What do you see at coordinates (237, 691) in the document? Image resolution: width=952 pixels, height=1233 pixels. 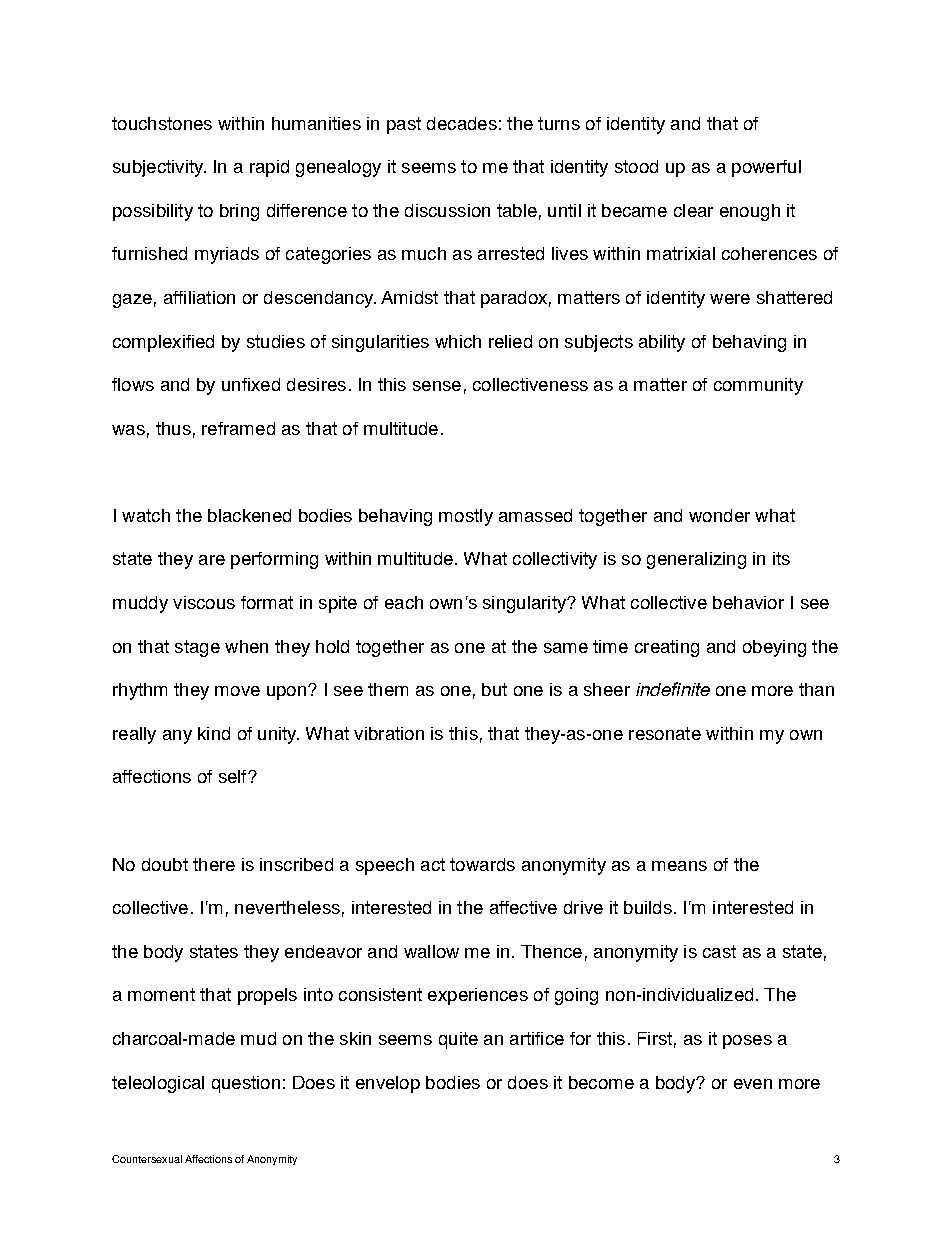 I see `move` at bounding box center [237, 691].
